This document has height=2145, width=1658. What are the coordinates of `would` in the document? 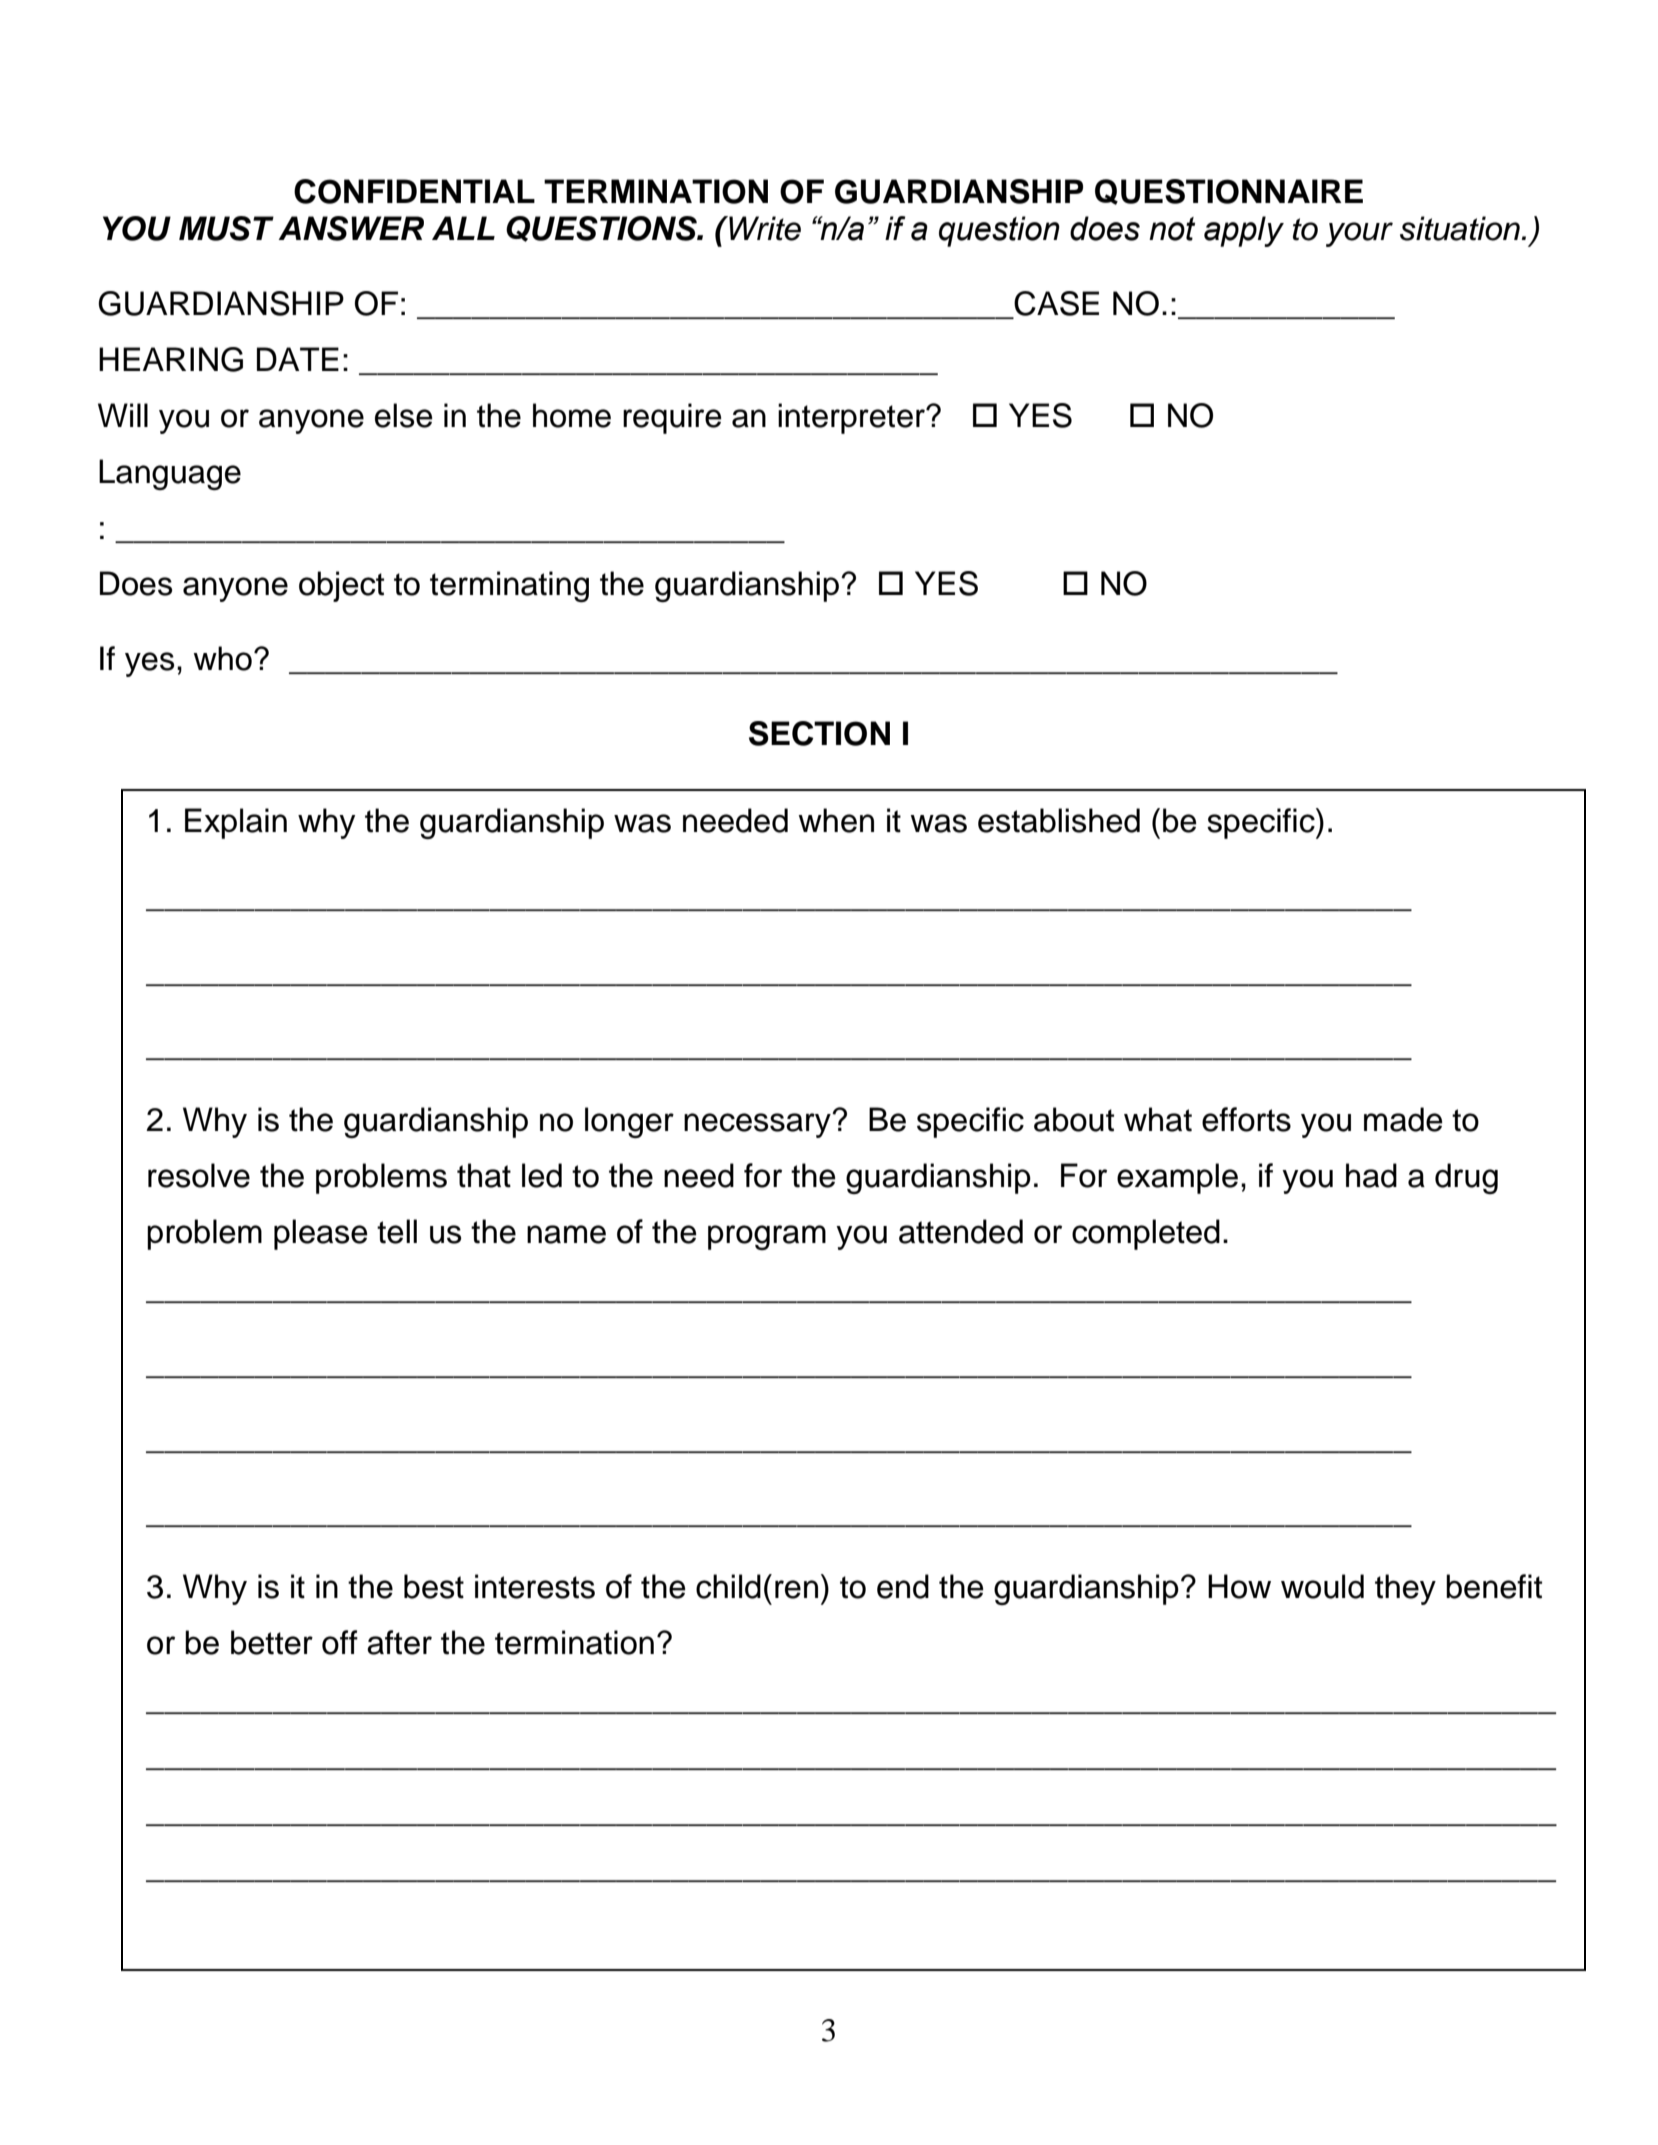 It's located at (1322, 1586).
